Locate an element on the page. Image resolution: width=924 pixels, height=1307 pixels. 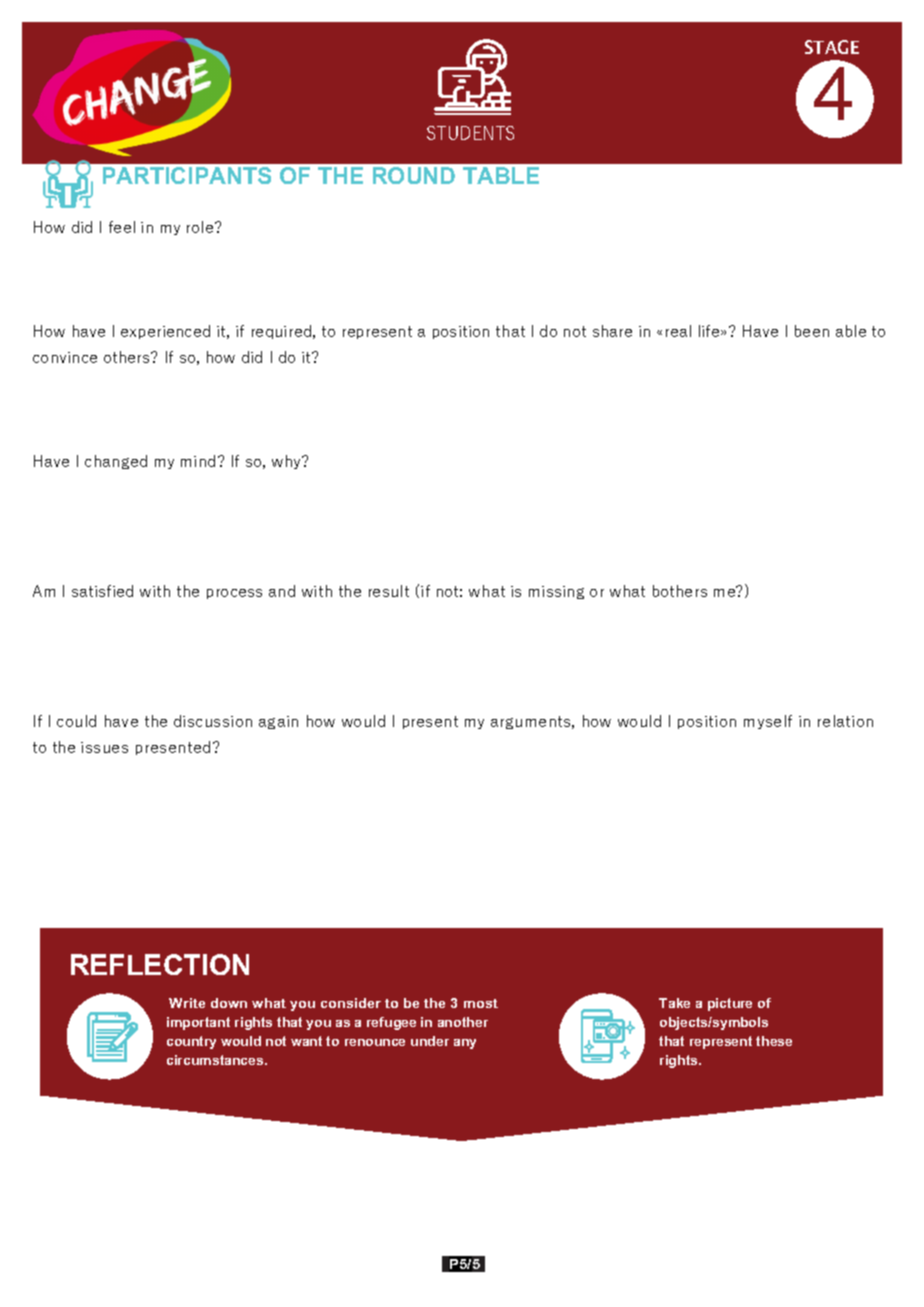
STAGE is located at coordinates (832, 47).
